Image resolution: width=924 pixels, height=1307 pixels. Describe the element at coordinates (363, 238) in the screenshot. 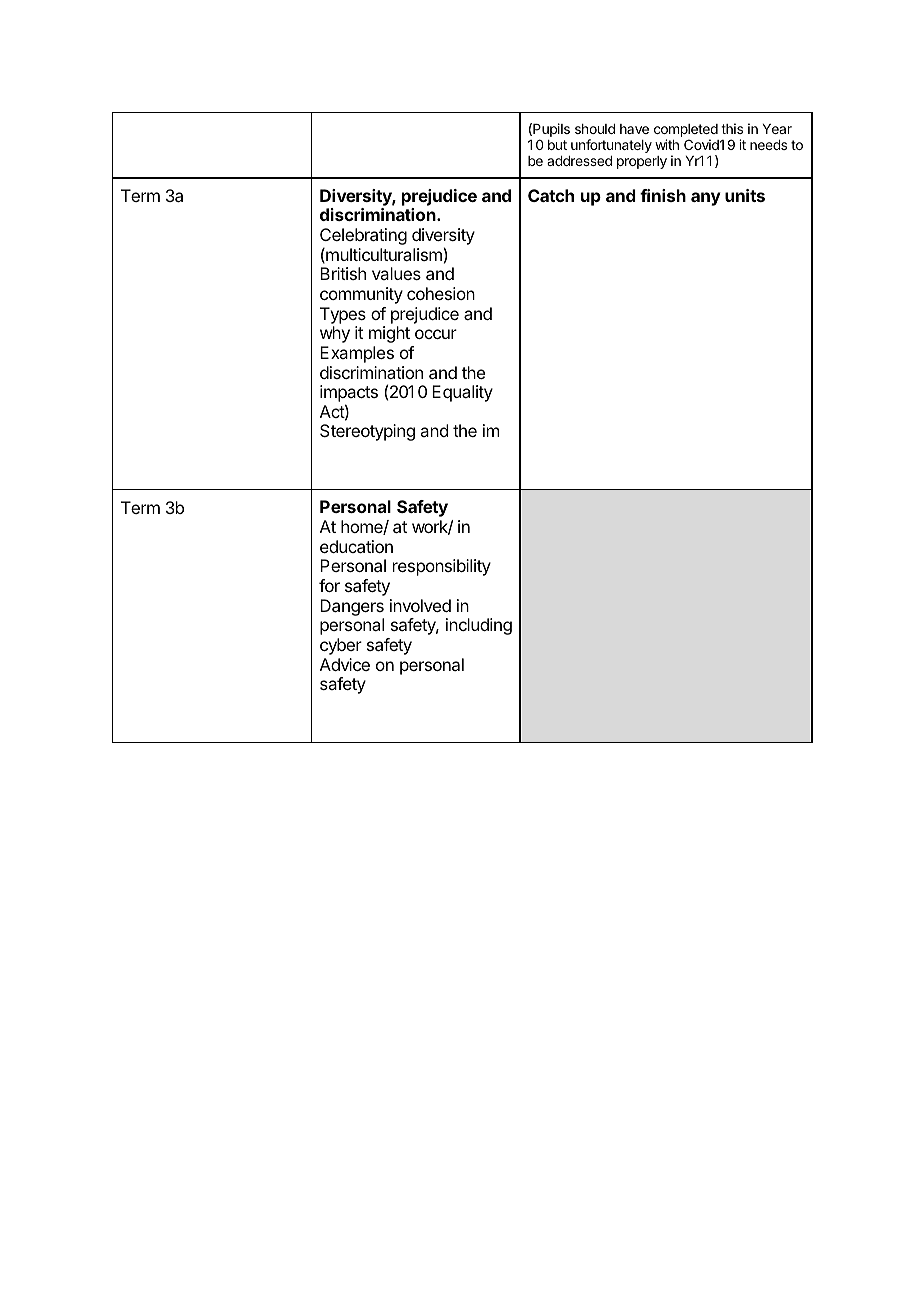

I see `Celebrating` at that location.
